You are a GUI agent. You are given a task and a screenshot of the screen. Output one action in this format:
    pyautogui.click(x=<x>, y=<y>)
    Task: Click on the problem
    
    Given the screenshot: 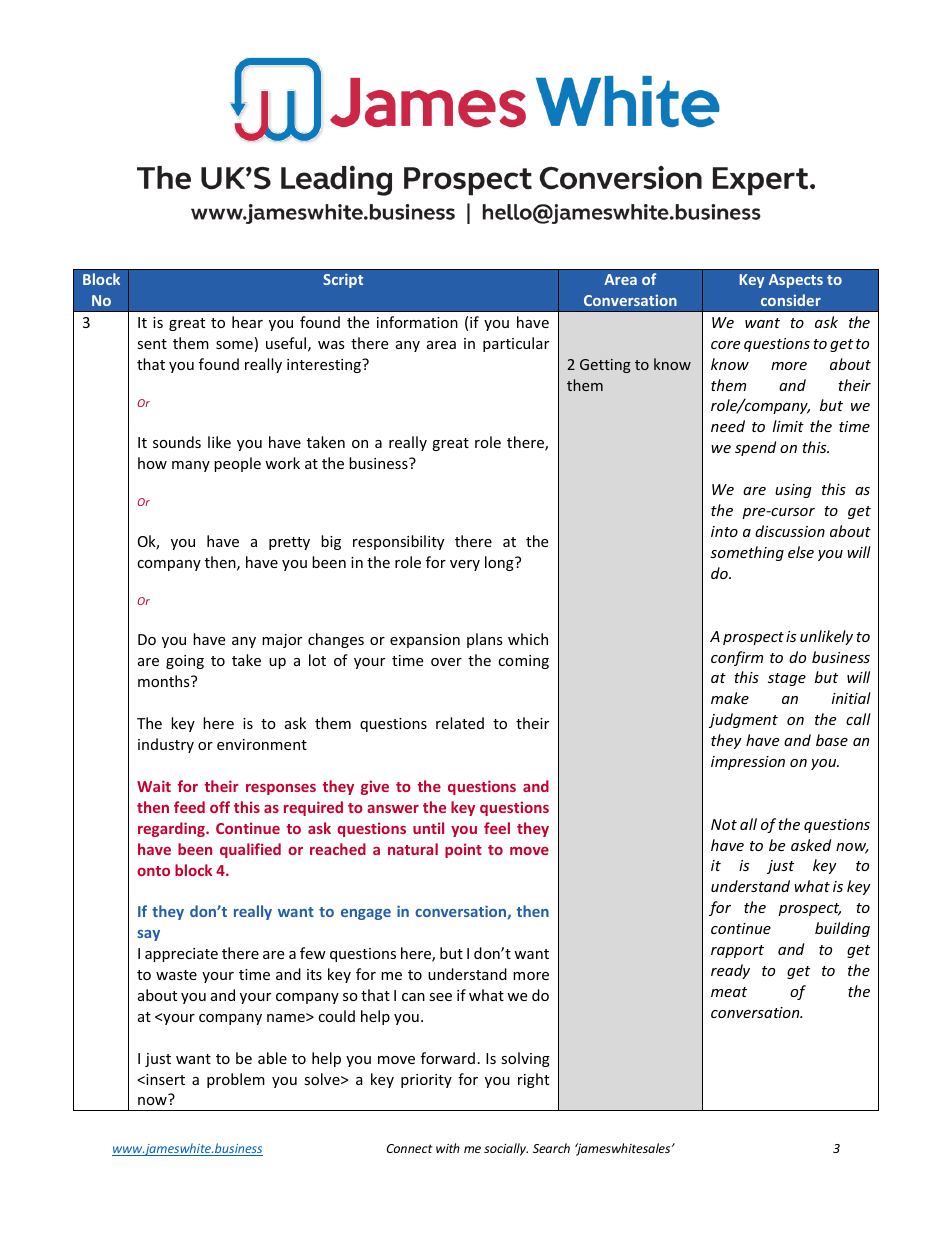 What is the action you would take?
    pyautogui.click(x=236, y=1080)
